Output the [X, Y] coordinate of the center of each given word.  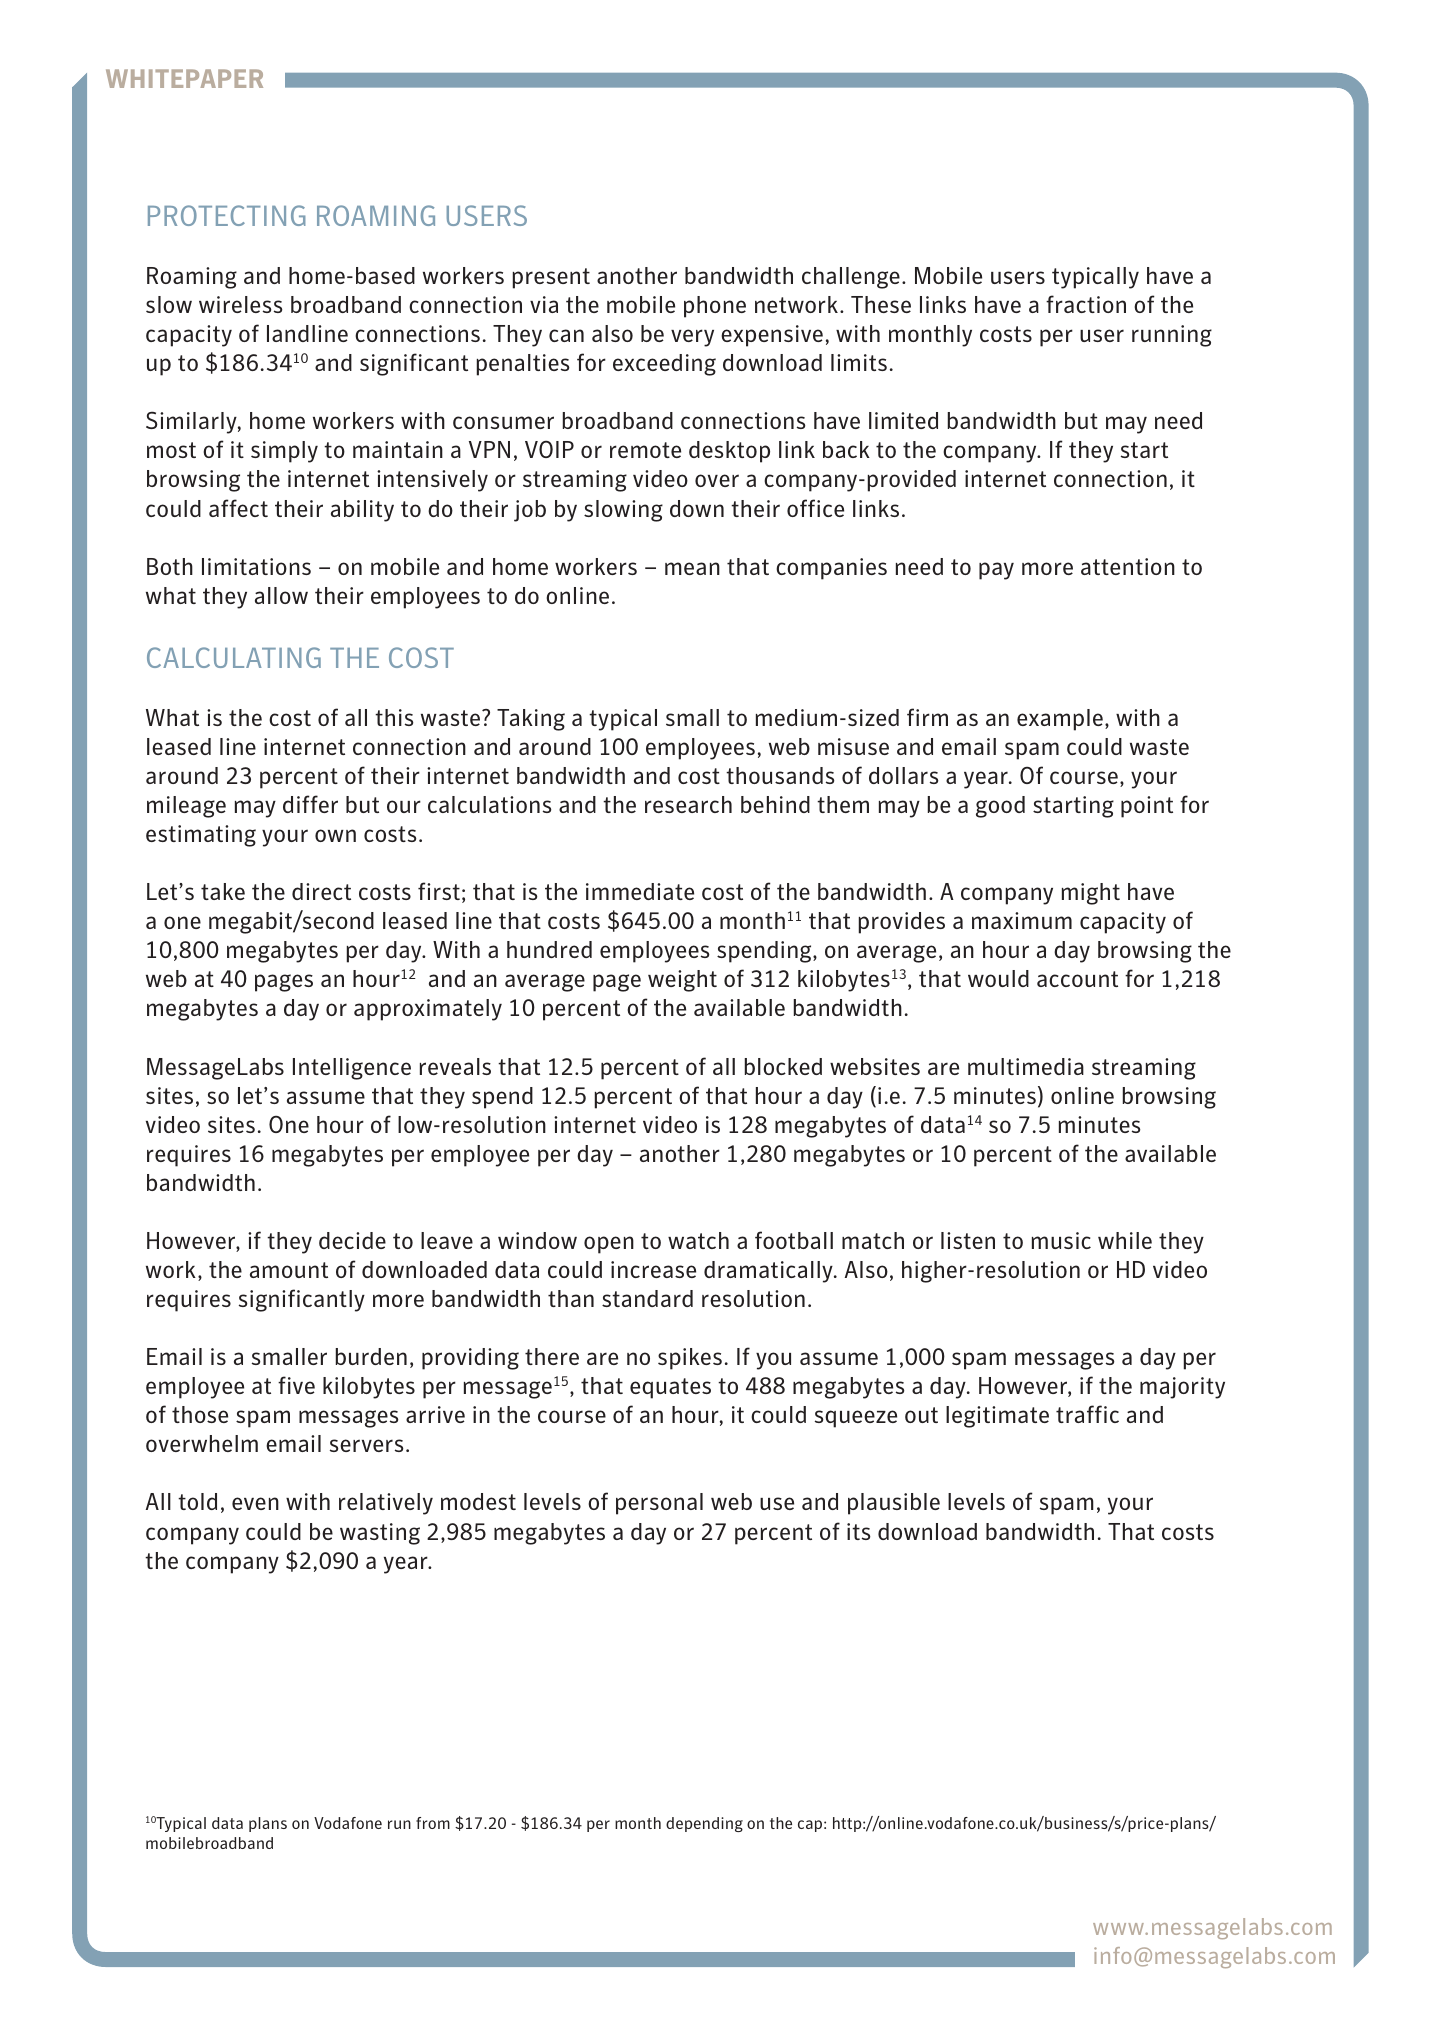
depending [704, 1824]
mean [692, 568]
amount [289, 1270]
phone [715, 307]
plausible [894, 1504]
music [1061, 1240]
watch [698, 1240]
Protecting [227, 215]
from [433, 1823]
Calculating [234, 657]
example [1060, 720]
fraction [1086, 304]
